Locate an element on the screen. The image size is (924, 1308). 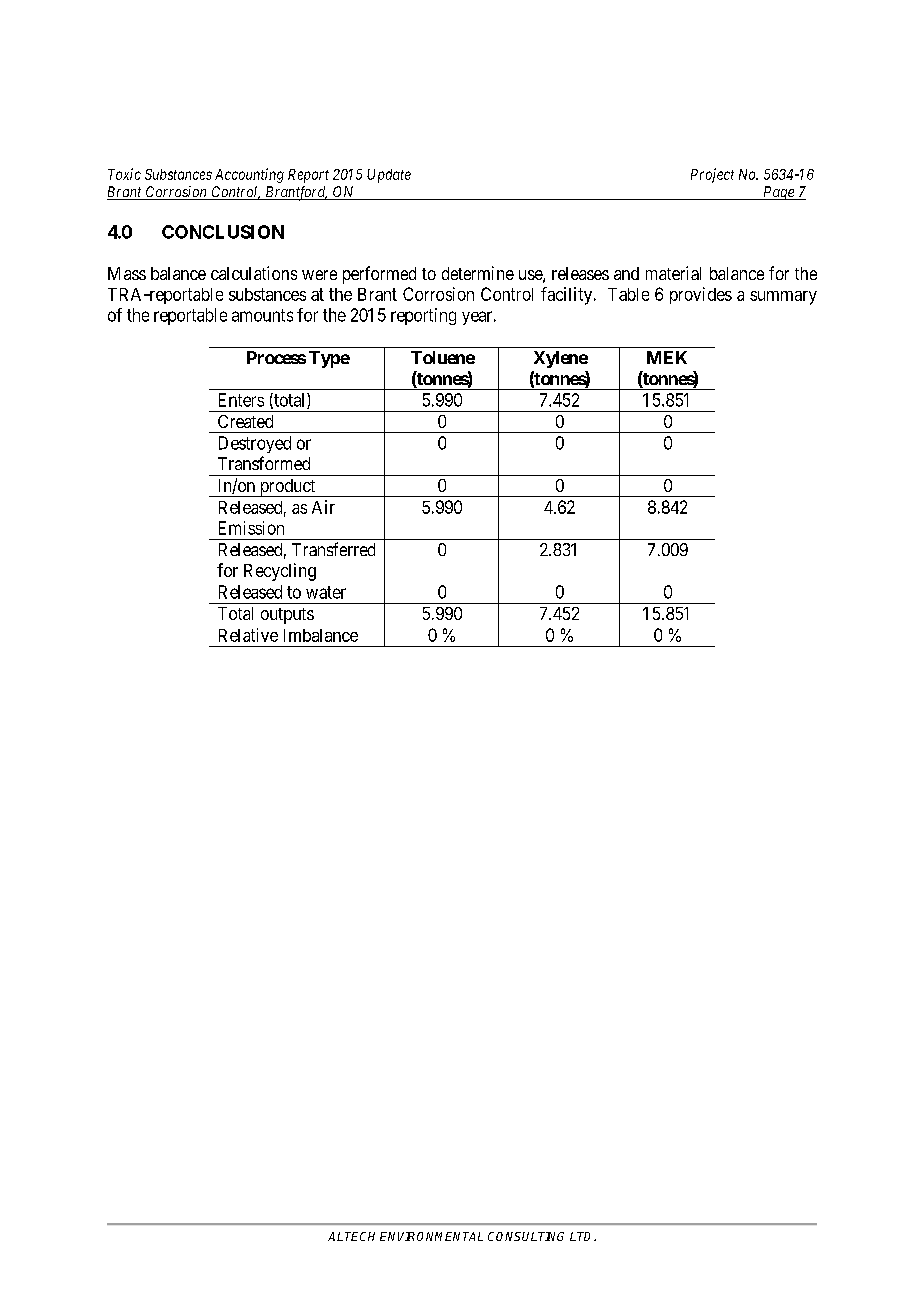
CONSULTING is located at coordinates (526, 1236).
